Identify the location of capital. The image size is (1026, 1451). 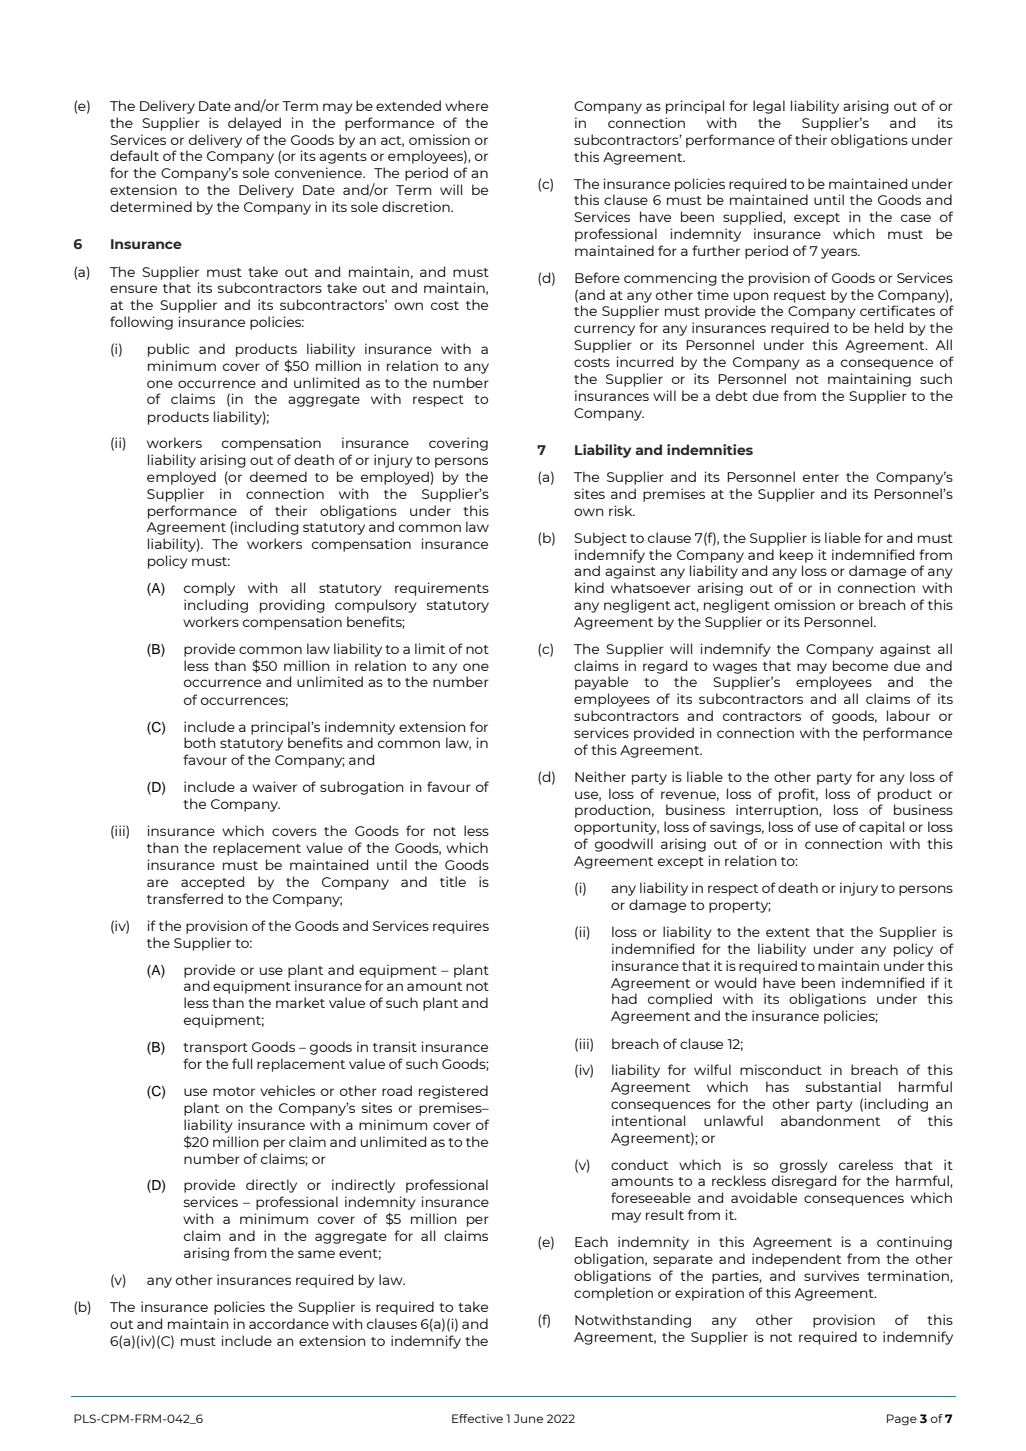
(881, 828).
